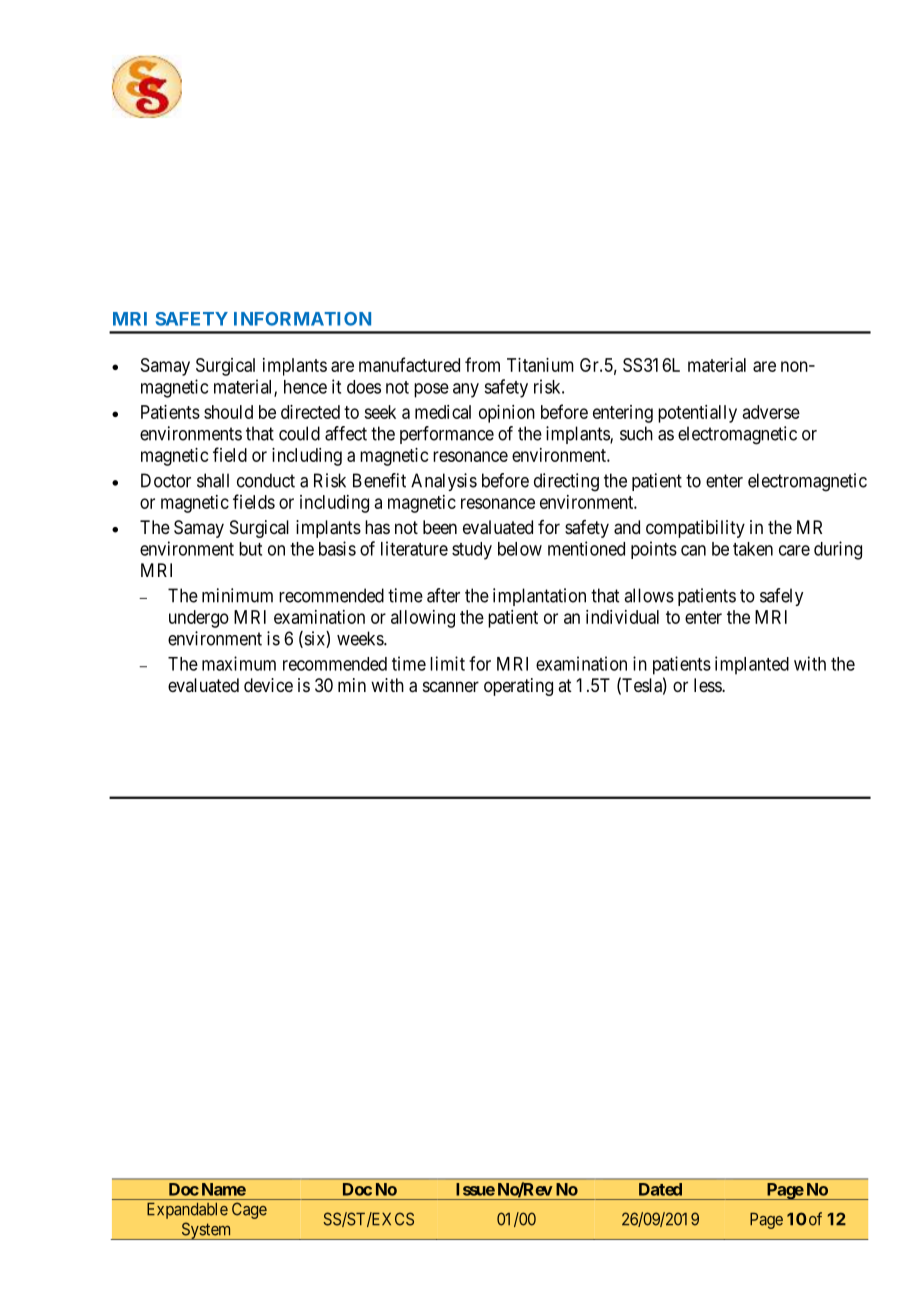 The image size is (924, 1309). Describe the element at coordinates (708, 685) in the screenshot. I see `less` at that location.
